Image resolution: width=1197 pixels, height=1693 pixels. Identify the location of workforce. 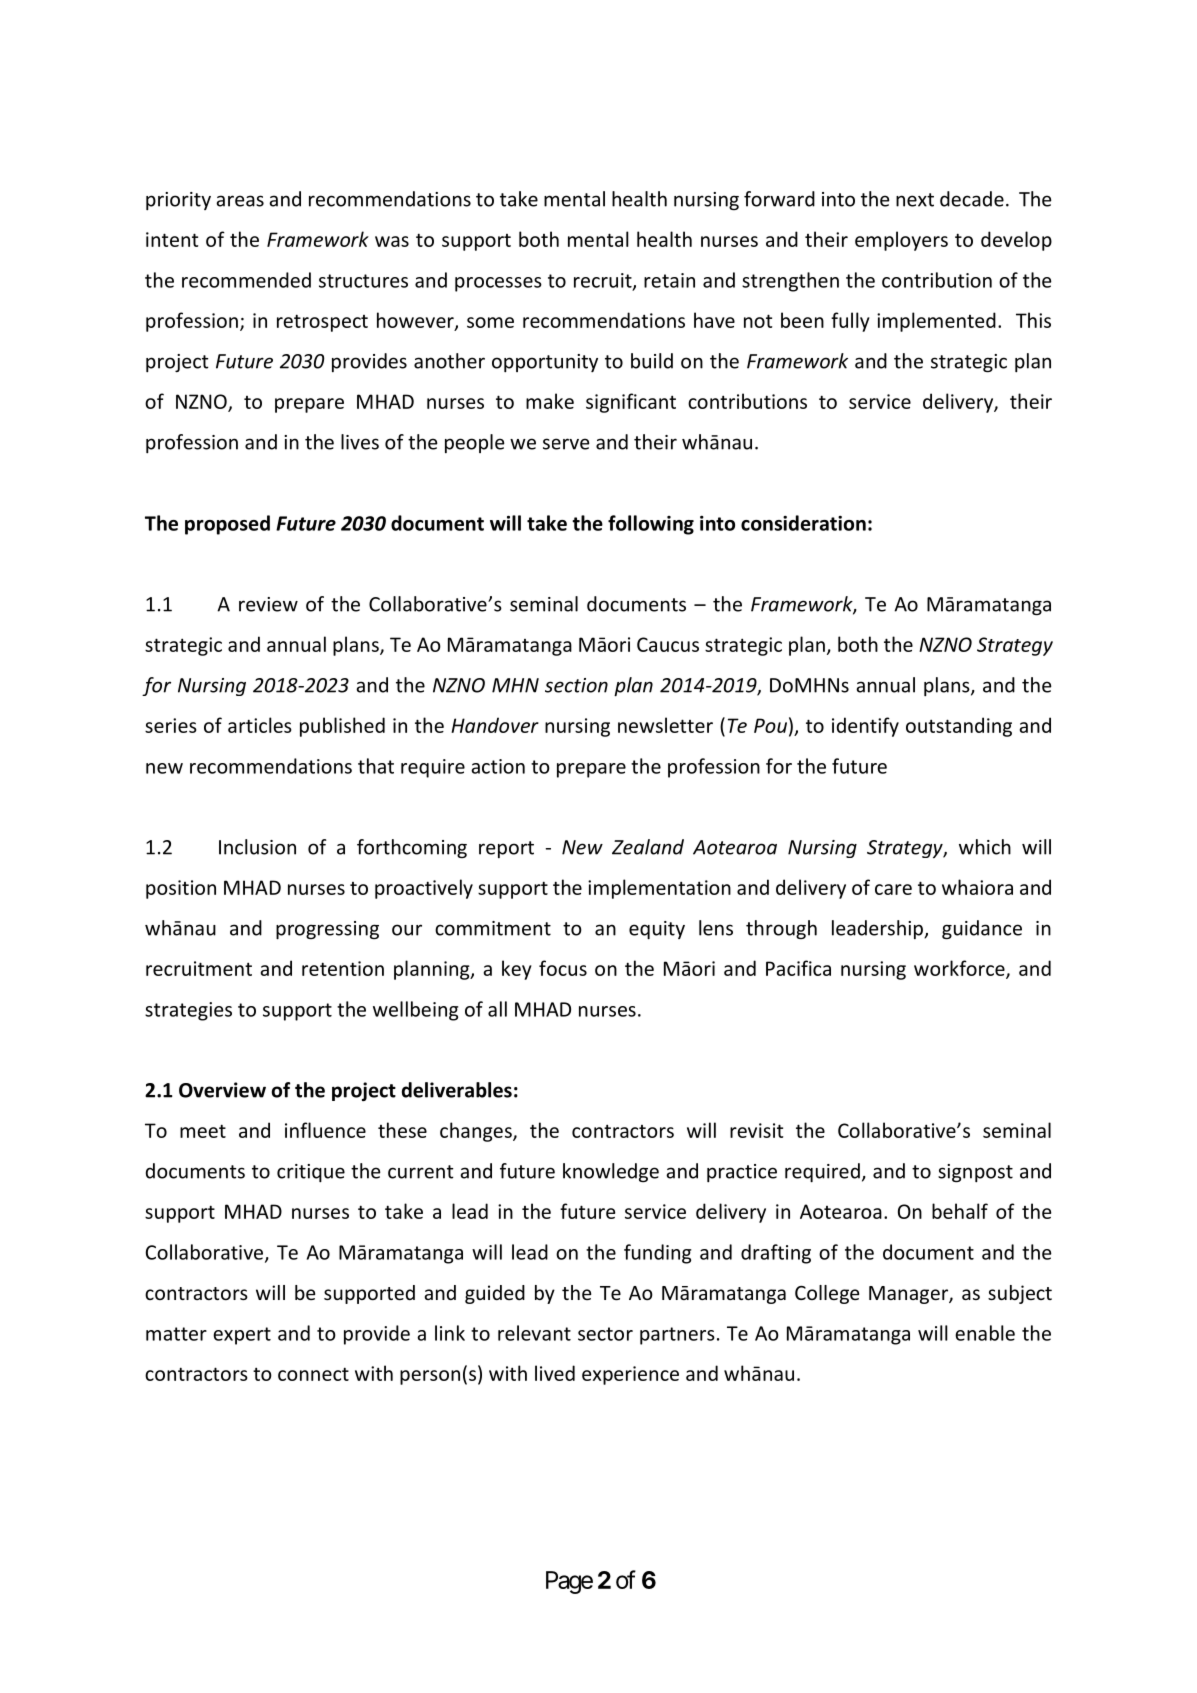
(960, 969).
